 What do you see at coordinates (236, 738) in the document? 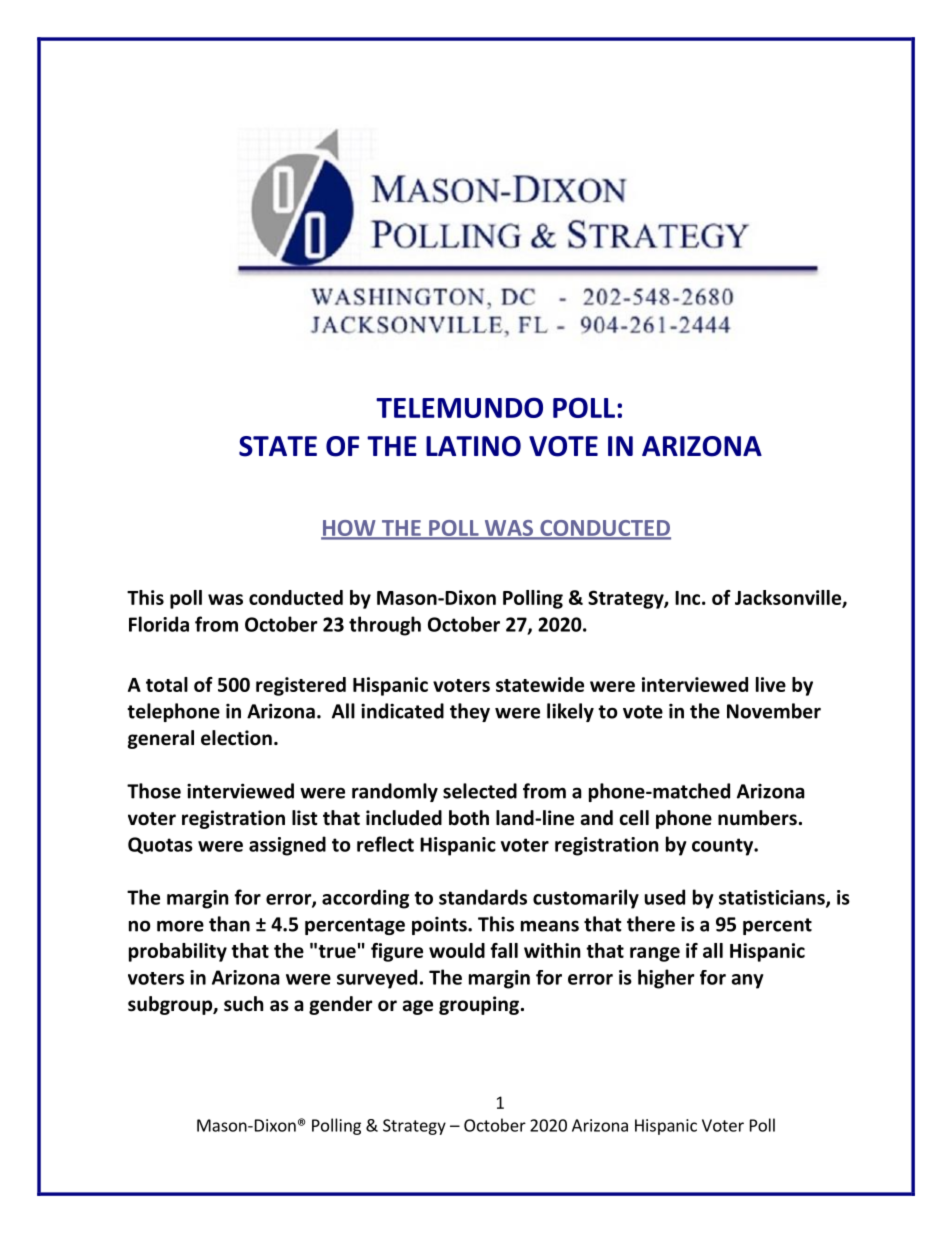
I see `election` at bounding box center [236, 738].
